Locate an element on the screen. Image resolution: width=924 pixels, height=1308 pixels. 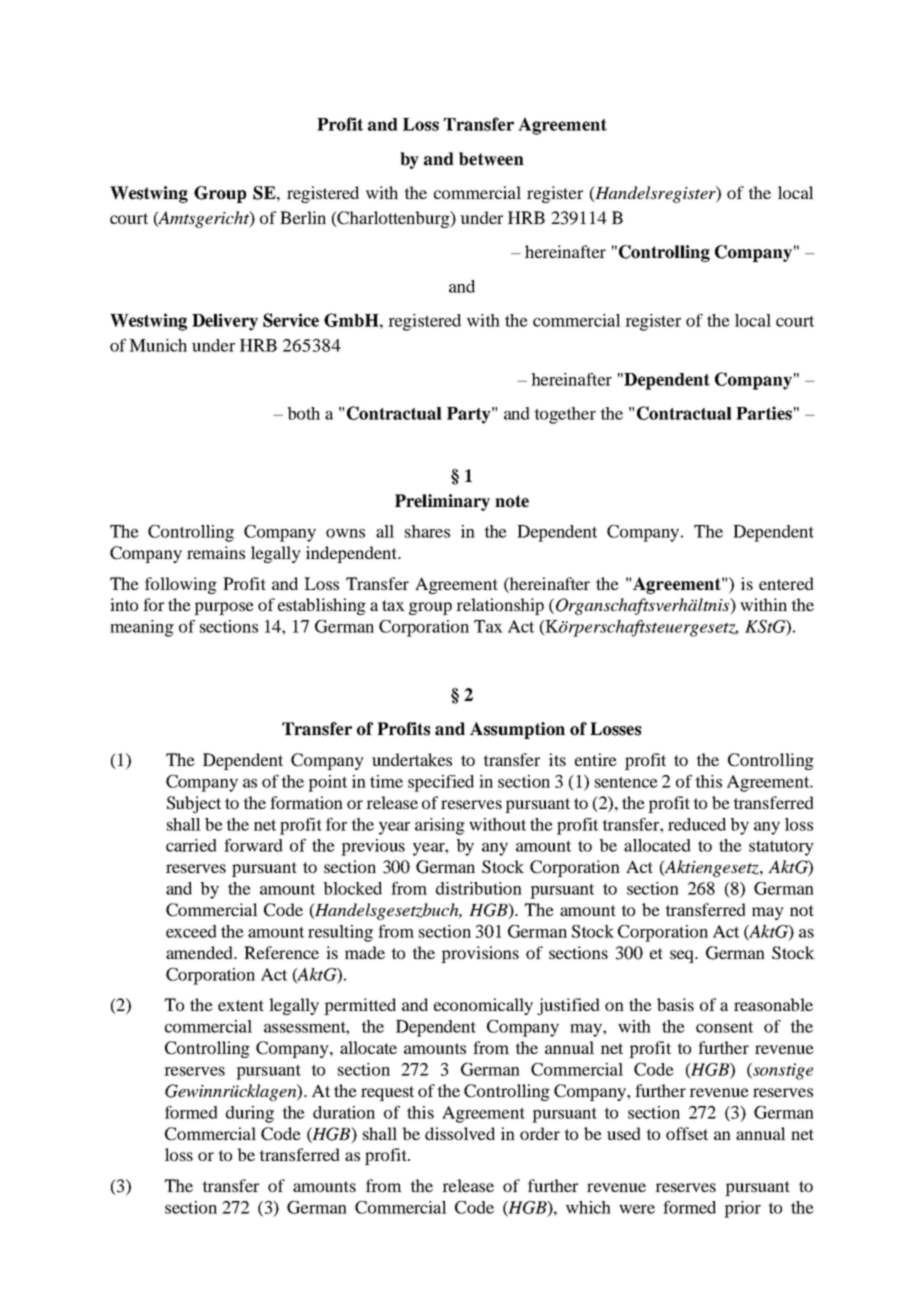
between is located at coordinates (491, 159).
